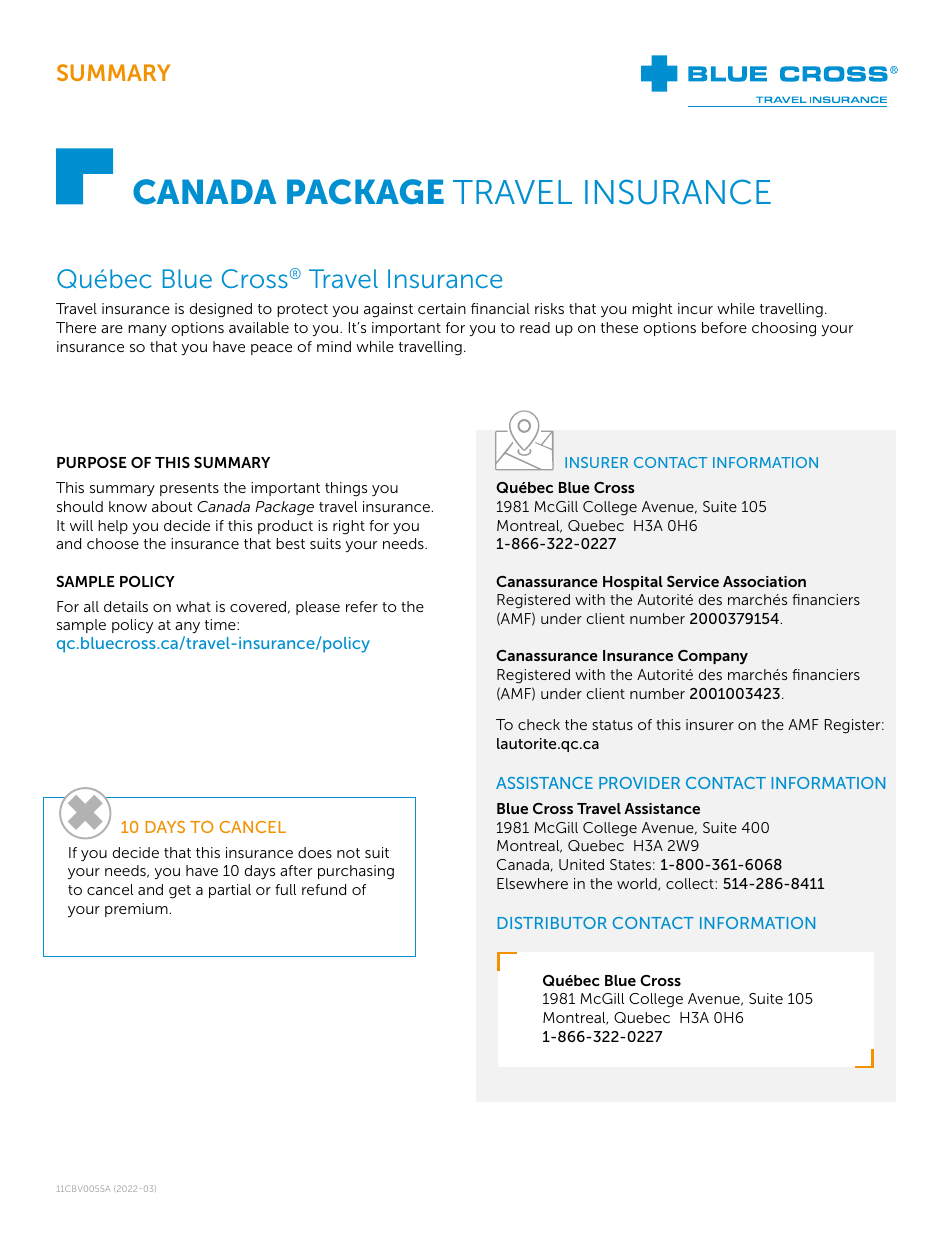 The height and width of the screenshot is (1233, 952). What do you see at coordinates (193, 606) in the screenshot?
I see `what` at bounding box center [193, 606].
